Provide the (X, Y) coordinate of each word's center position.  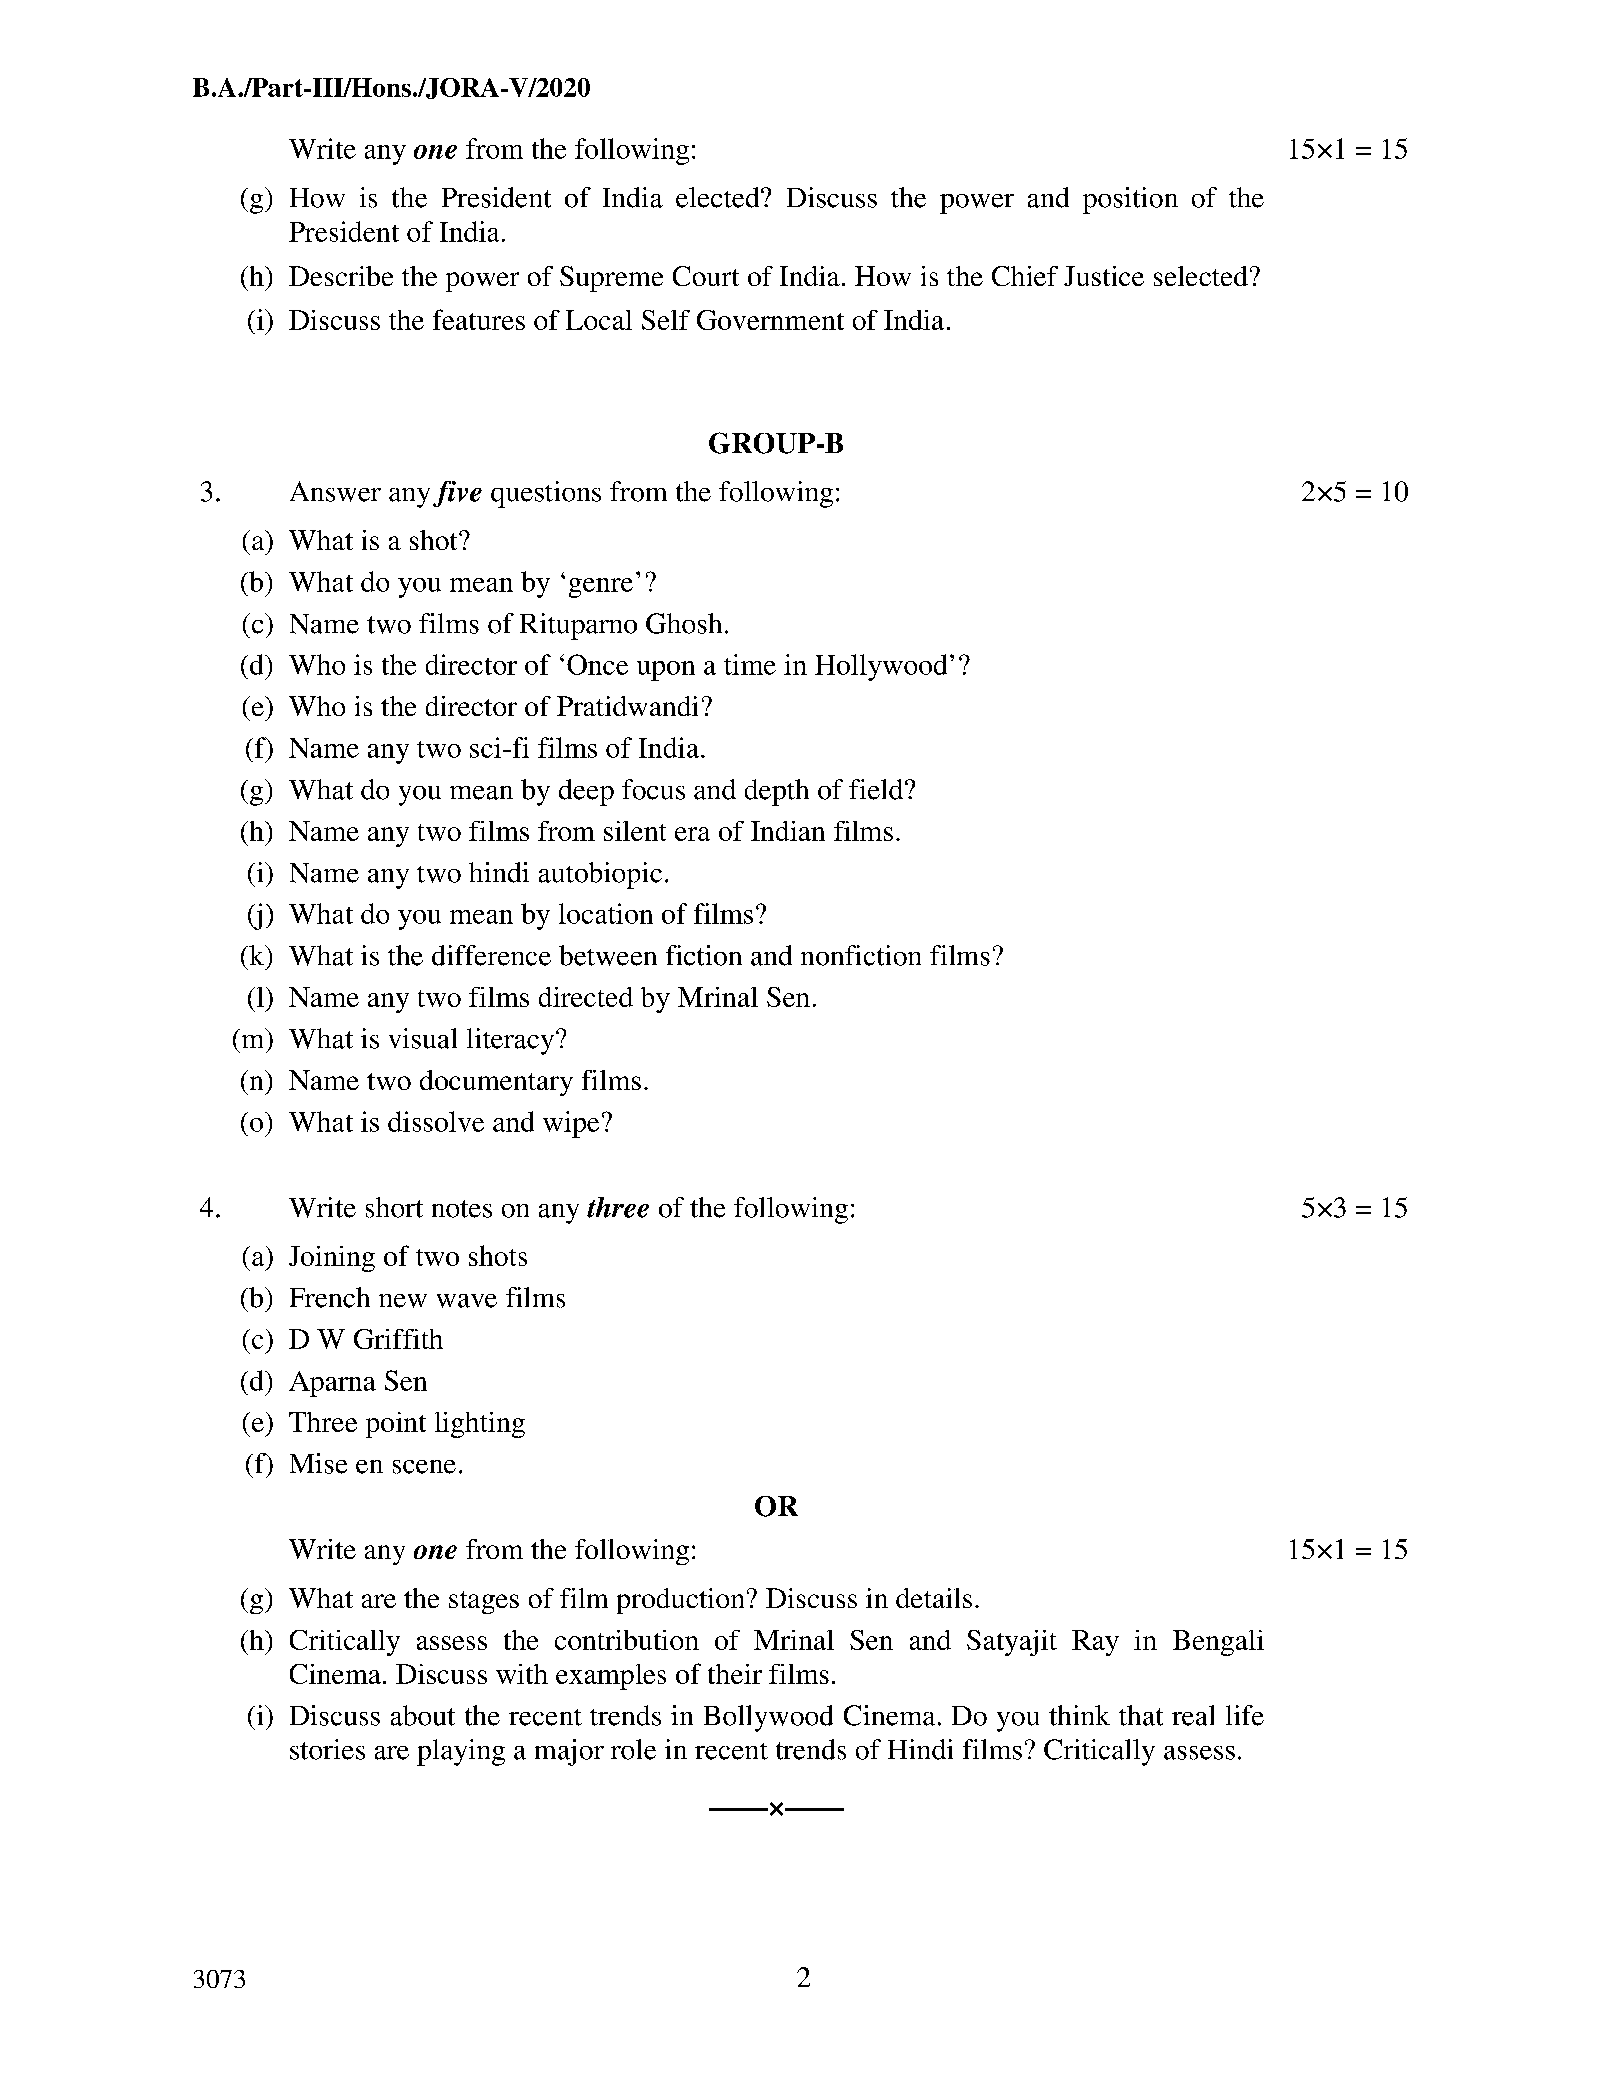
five (457, 494)
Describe (341, 276)
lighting (480, 1425)
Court (706, 276)
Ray (1095, 1643)
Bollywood (768, 1718)
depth (777, 792)
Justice (1104, 276)
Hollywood (881, 667)
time (750, 664)
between (608, 955)
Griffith (398, 1339)
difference (491, 955)
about (423, 1715)
